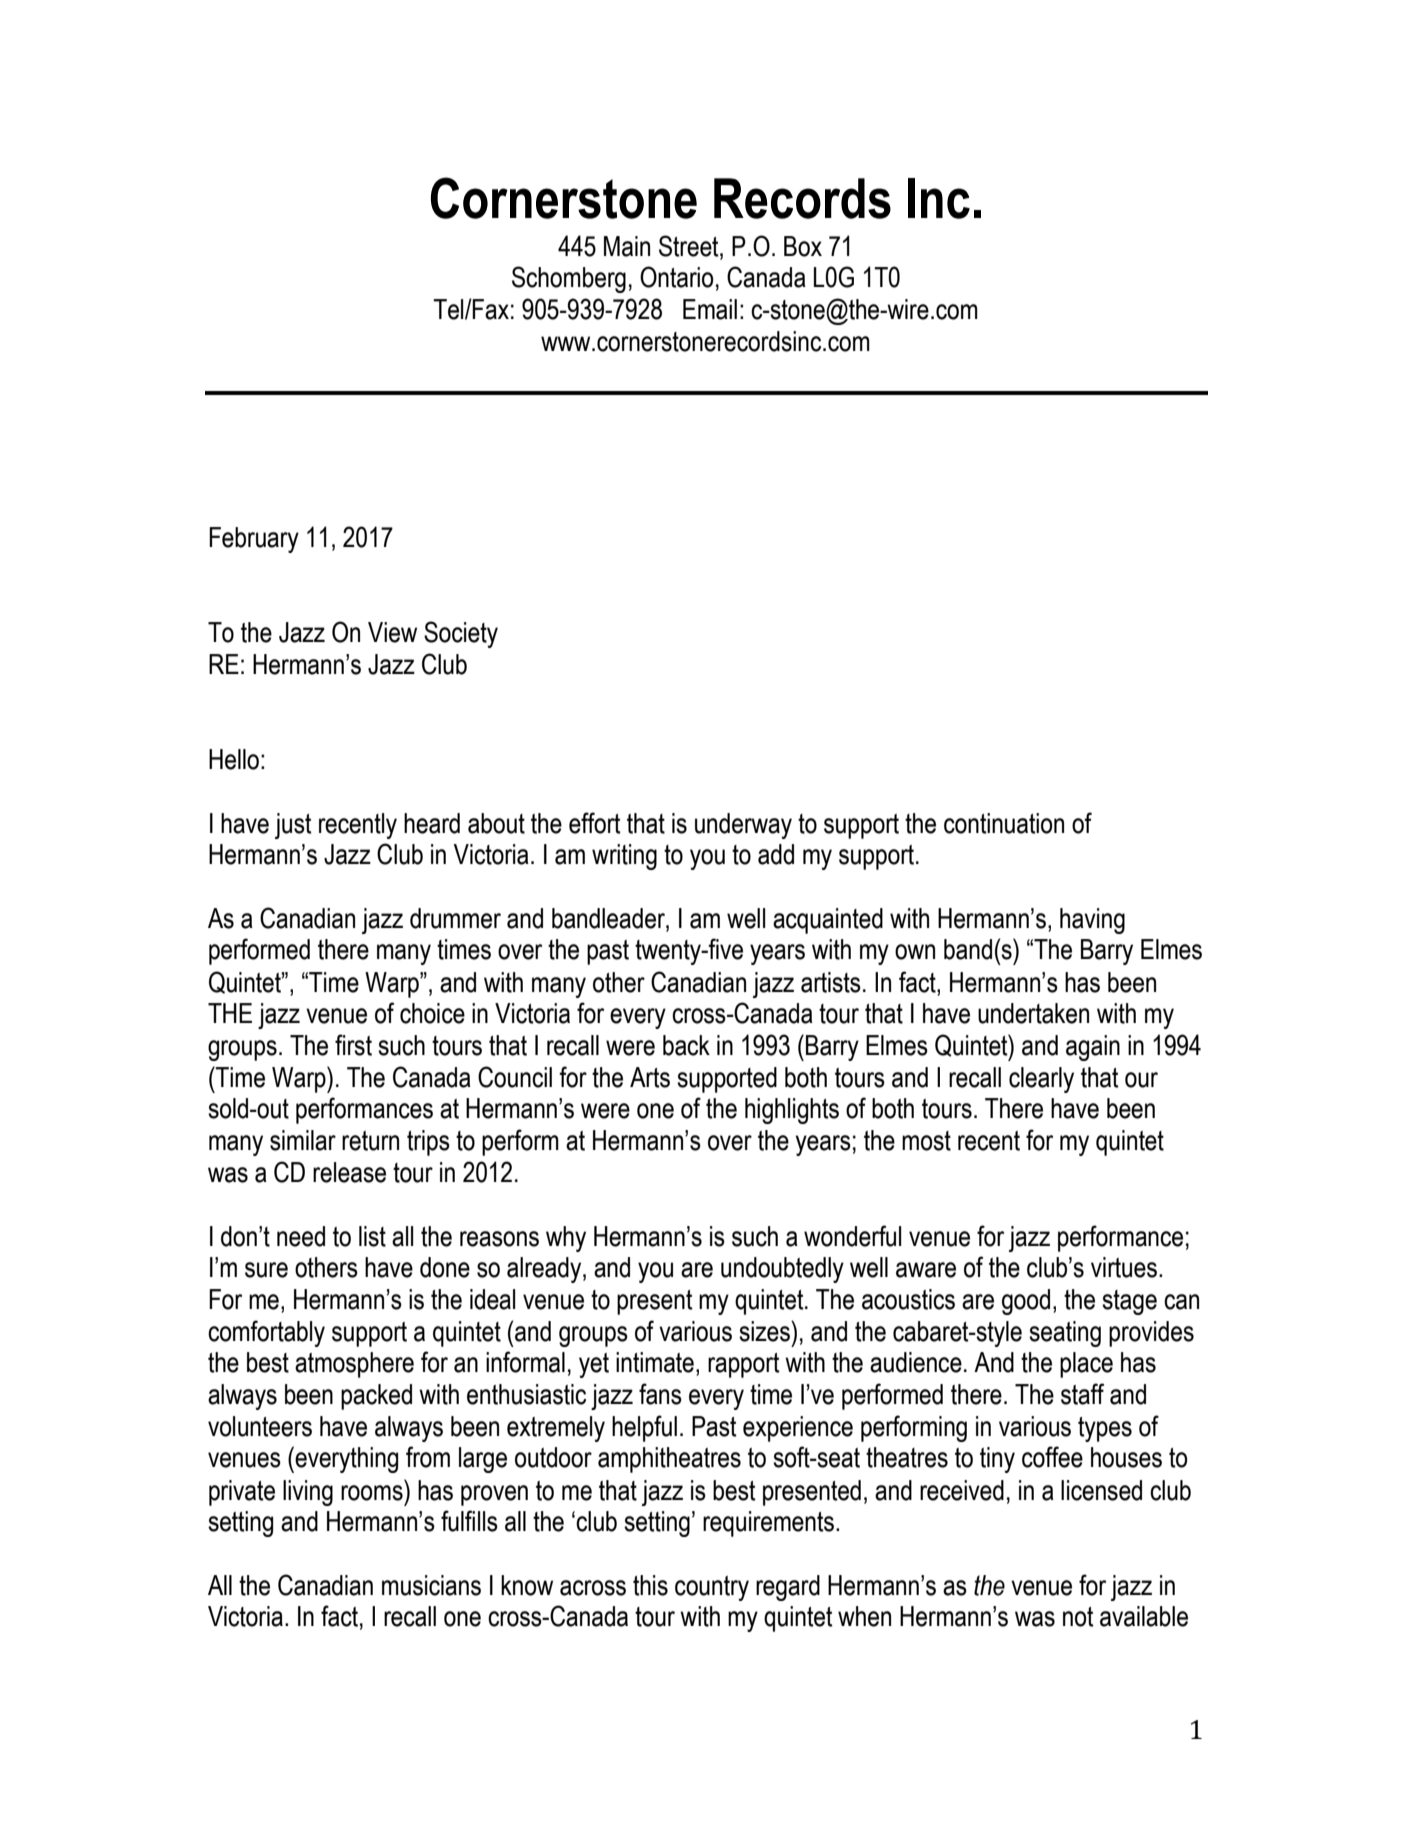 This screenshot has height=1826, width=1411. What do you see at coordinates (372, 1236) in the screenshot?
I see `list` at bounding box center [372, 1236].
